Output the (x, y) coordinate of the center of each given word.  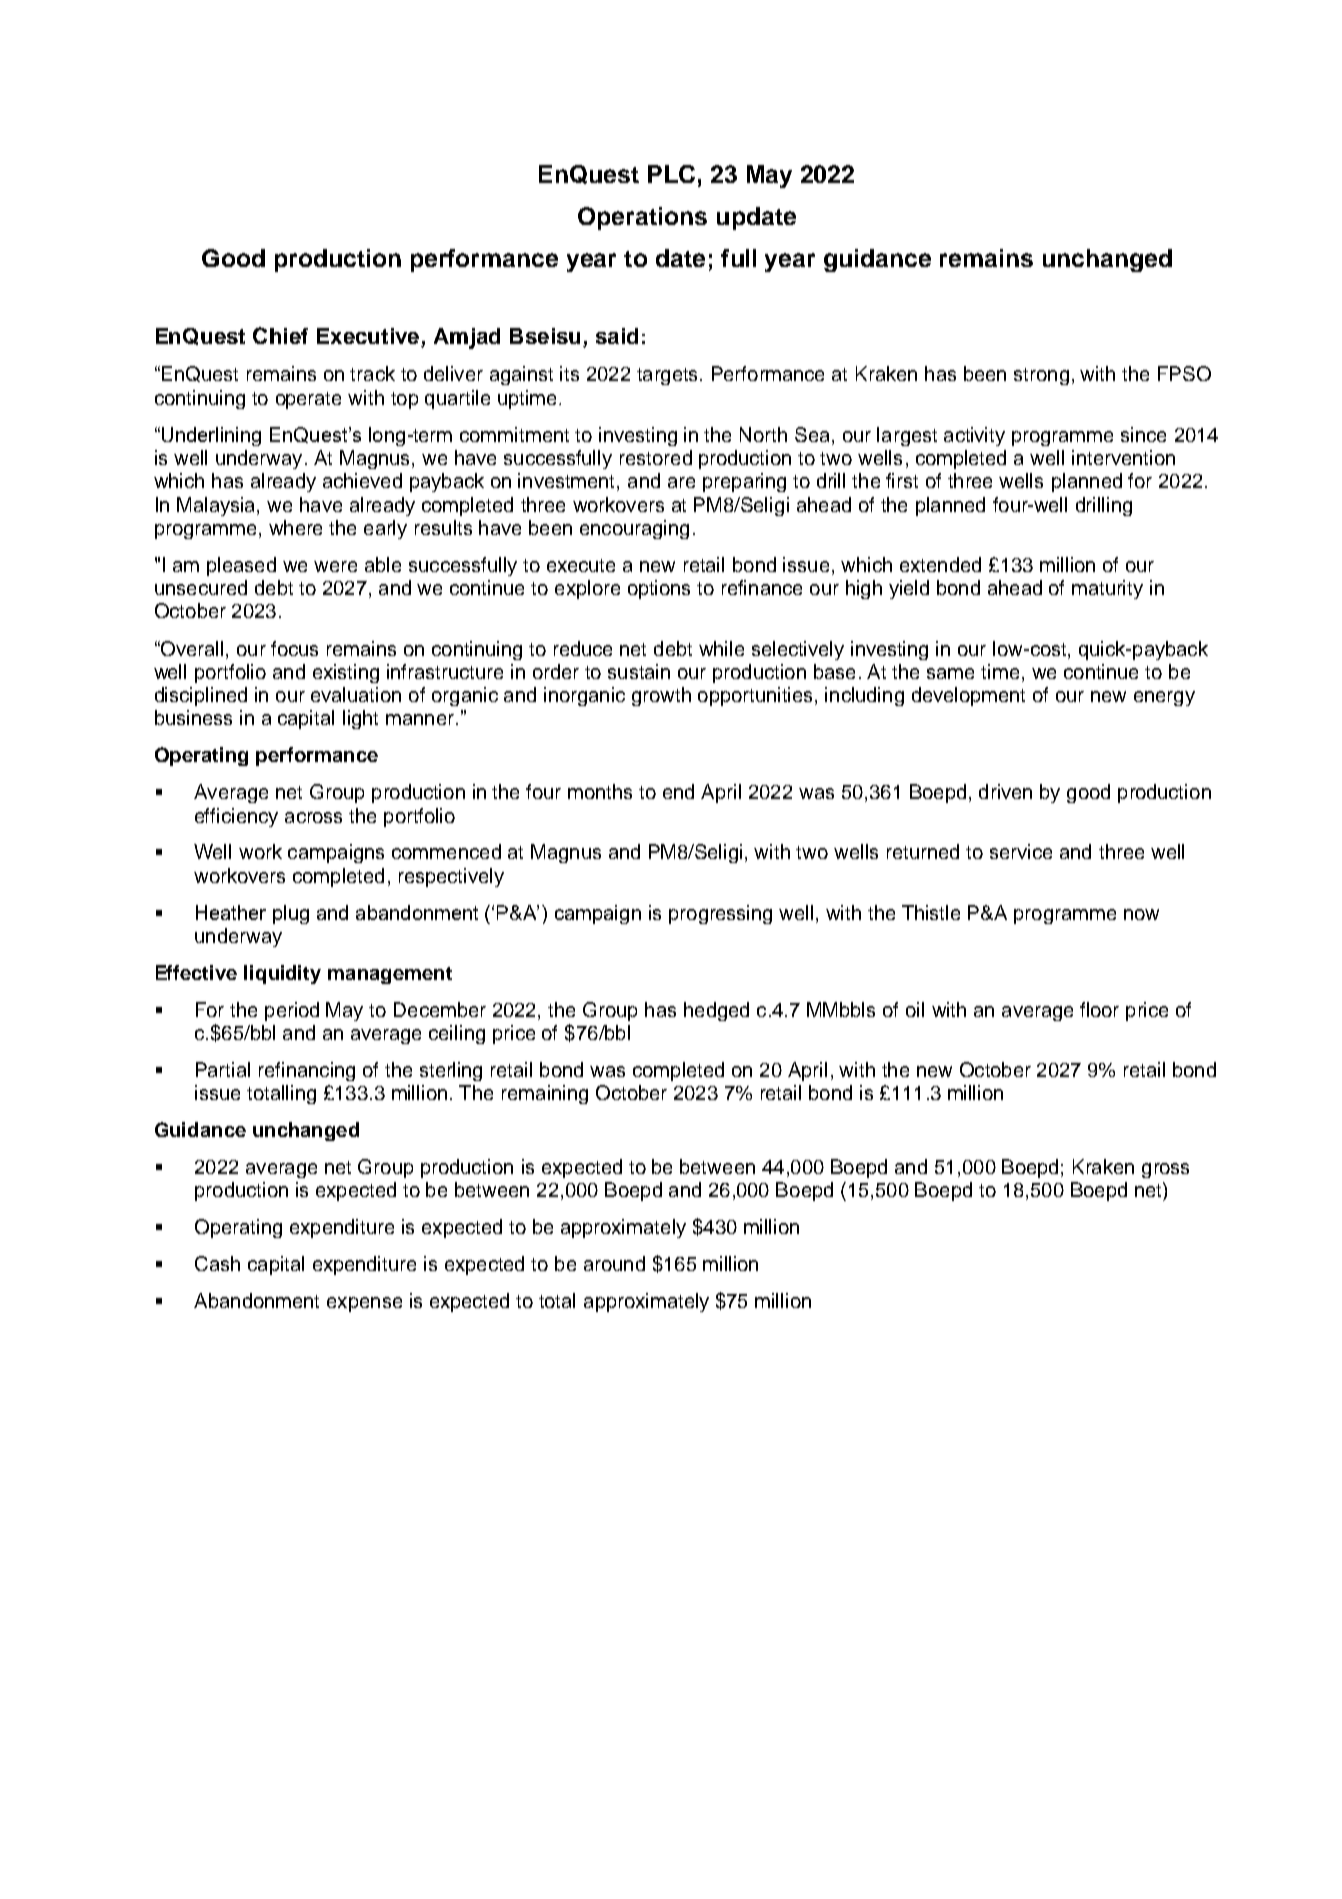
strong (1041, 376)
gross (1165, 1170)
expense (364, 1304)
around (614, 1263)
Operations (642, 218)
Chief (280, 335)
